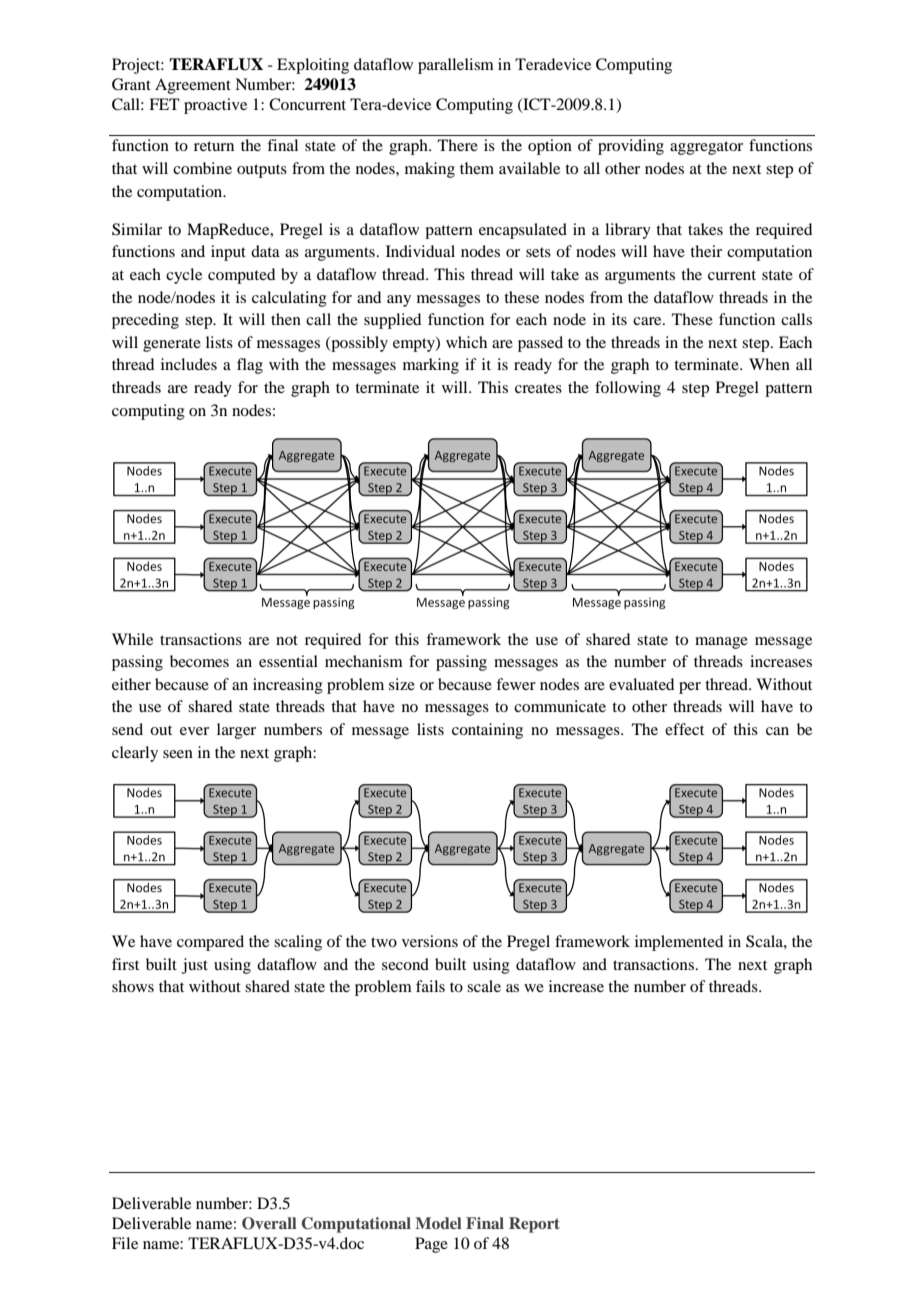 The image size is (924, 1308). Describe the element at coordinates (706, 148) in the screenshot. I see `aggregator` at that location.
